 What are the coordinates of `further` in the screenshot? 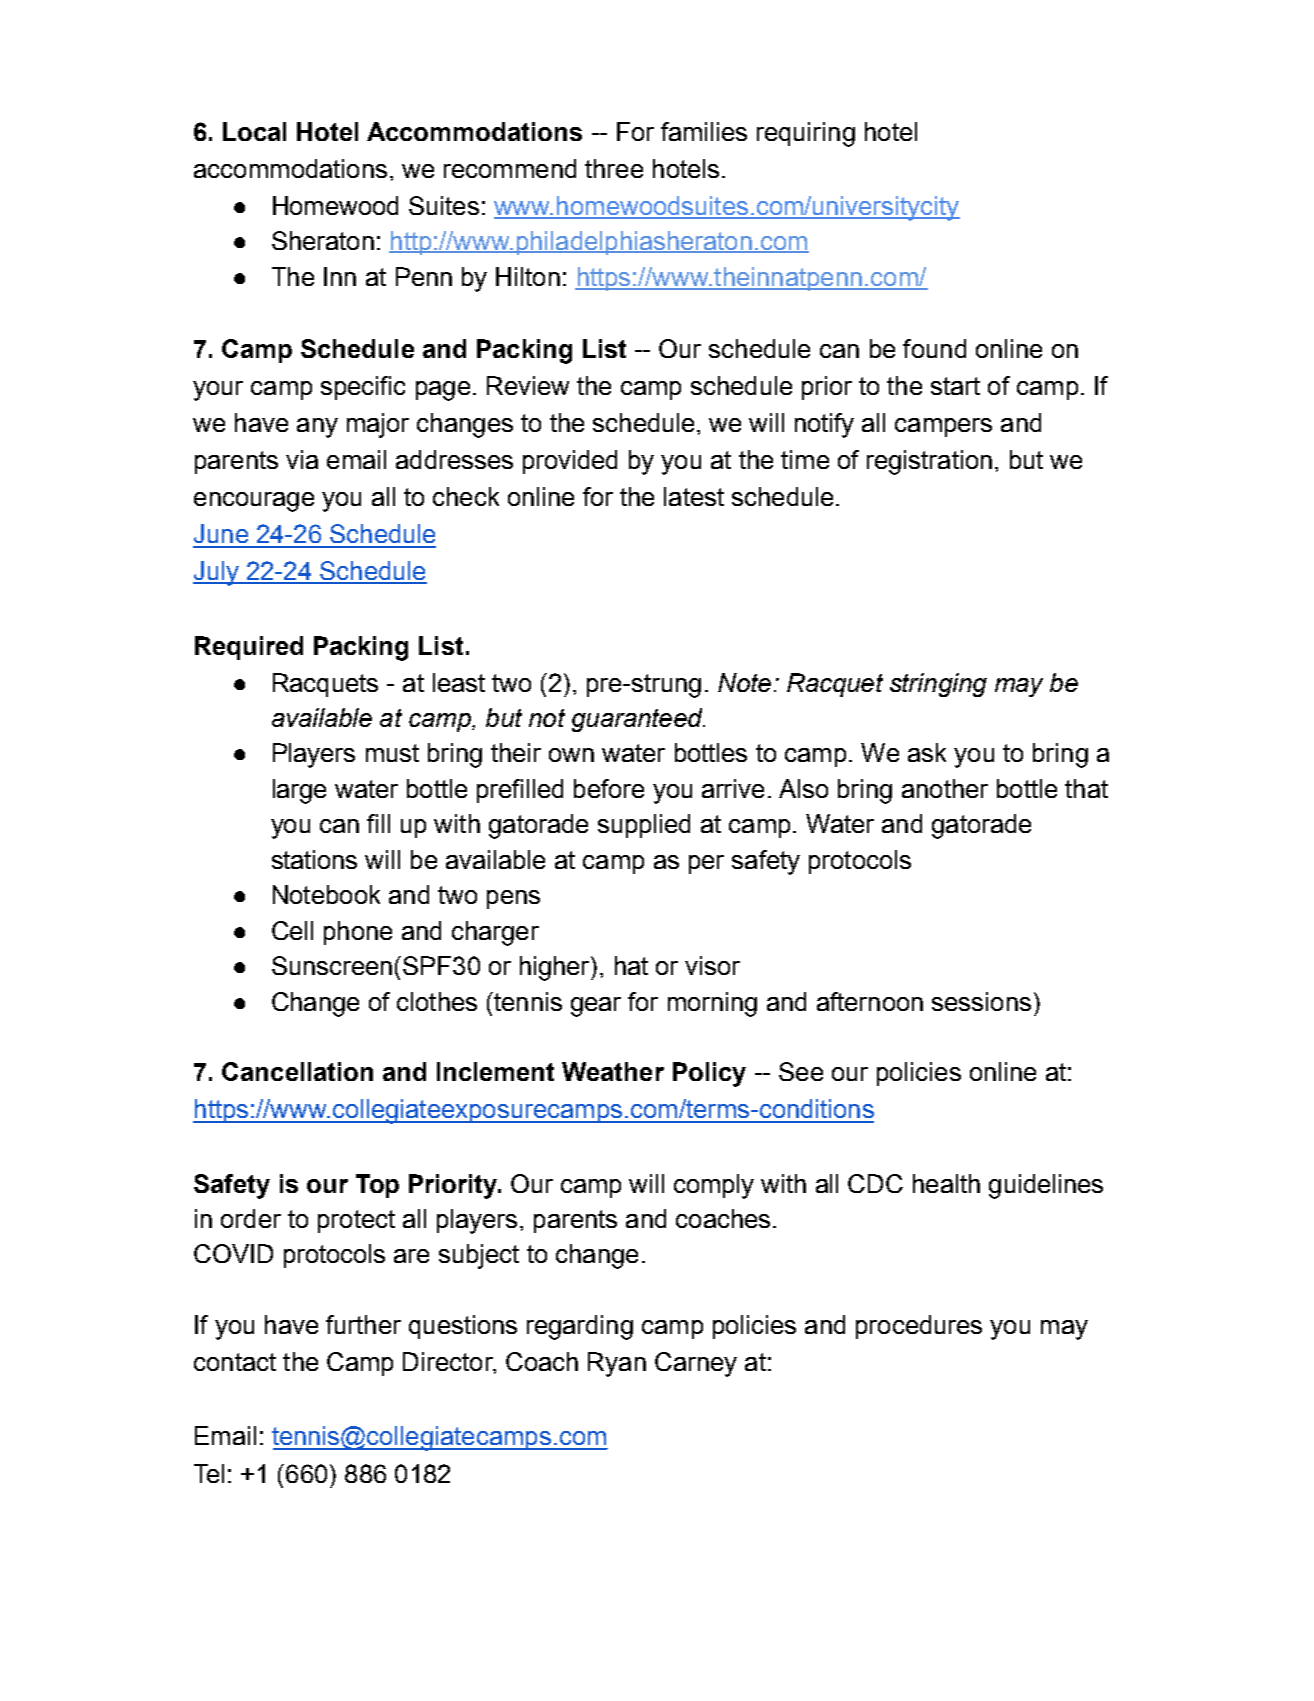 It's located at (363, 1324).
